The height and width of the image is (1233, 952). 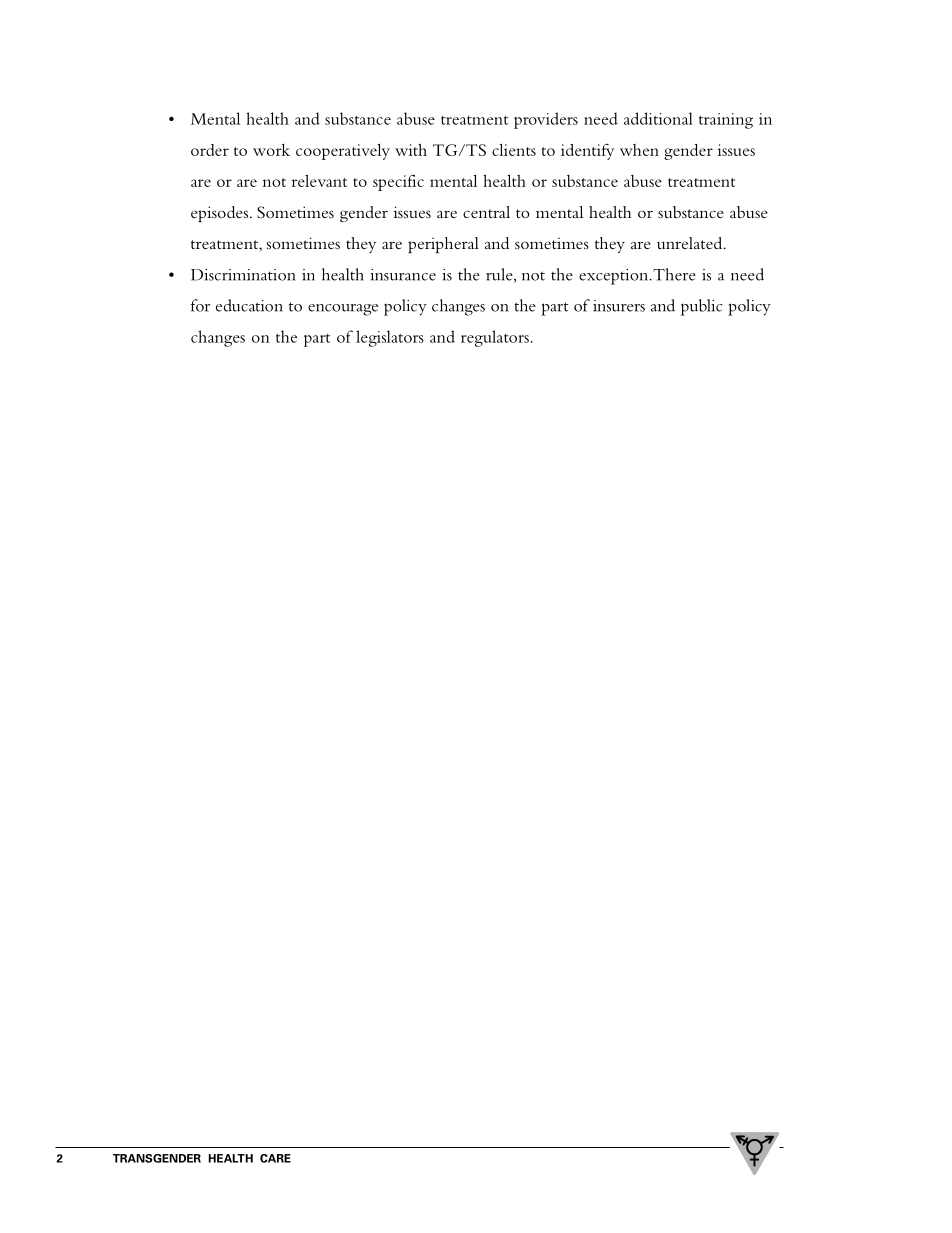 I want to click on insurance, so click(x=403, y=275).
